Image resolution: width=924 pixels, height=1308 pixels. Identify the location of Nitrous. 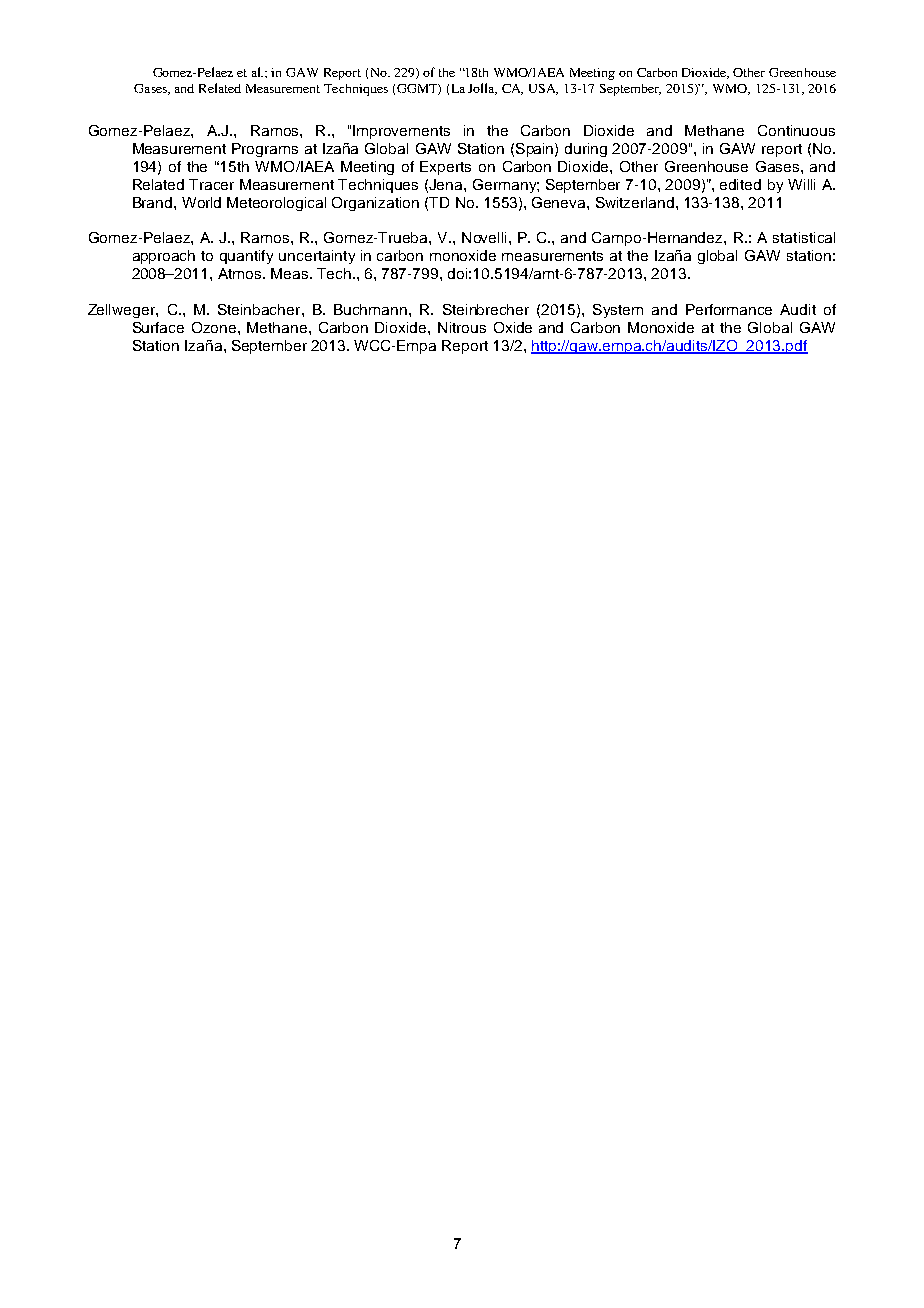
(462, 327).
